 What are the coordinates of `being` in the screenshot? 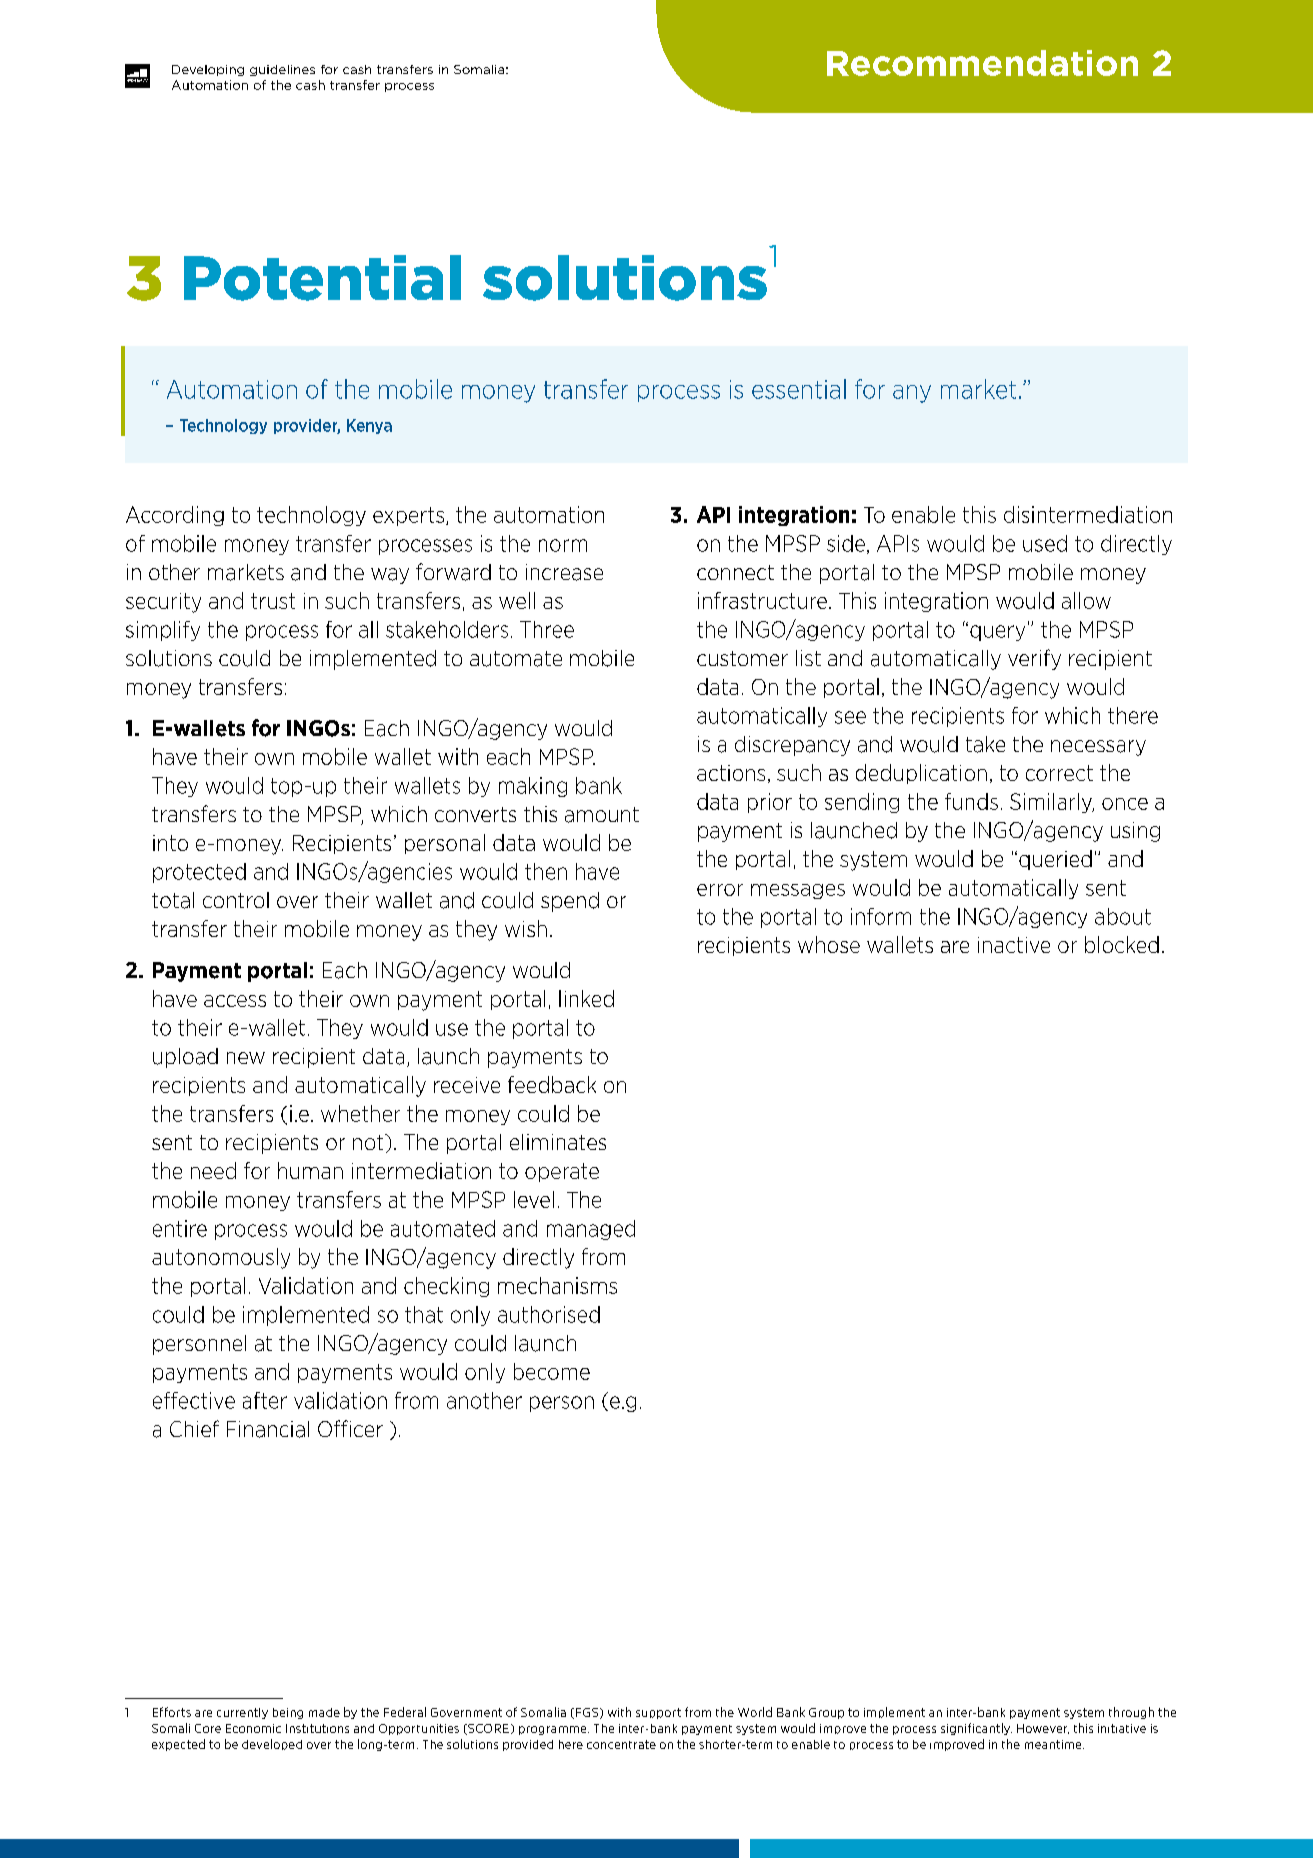 It's located at (288, 1713).
